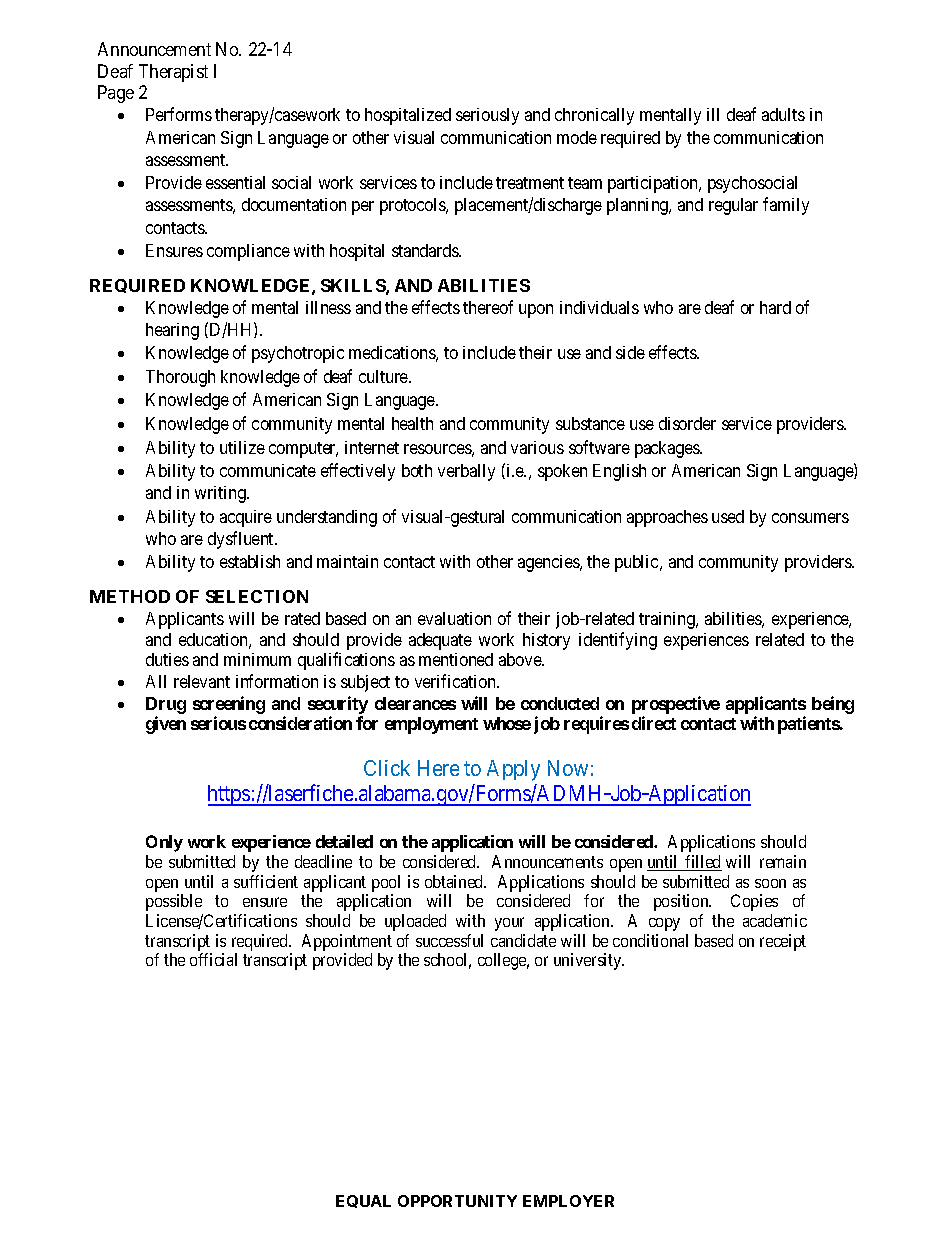 The width and height of the document is (952, 1233). I want to click on duties, so click(167, 659).
